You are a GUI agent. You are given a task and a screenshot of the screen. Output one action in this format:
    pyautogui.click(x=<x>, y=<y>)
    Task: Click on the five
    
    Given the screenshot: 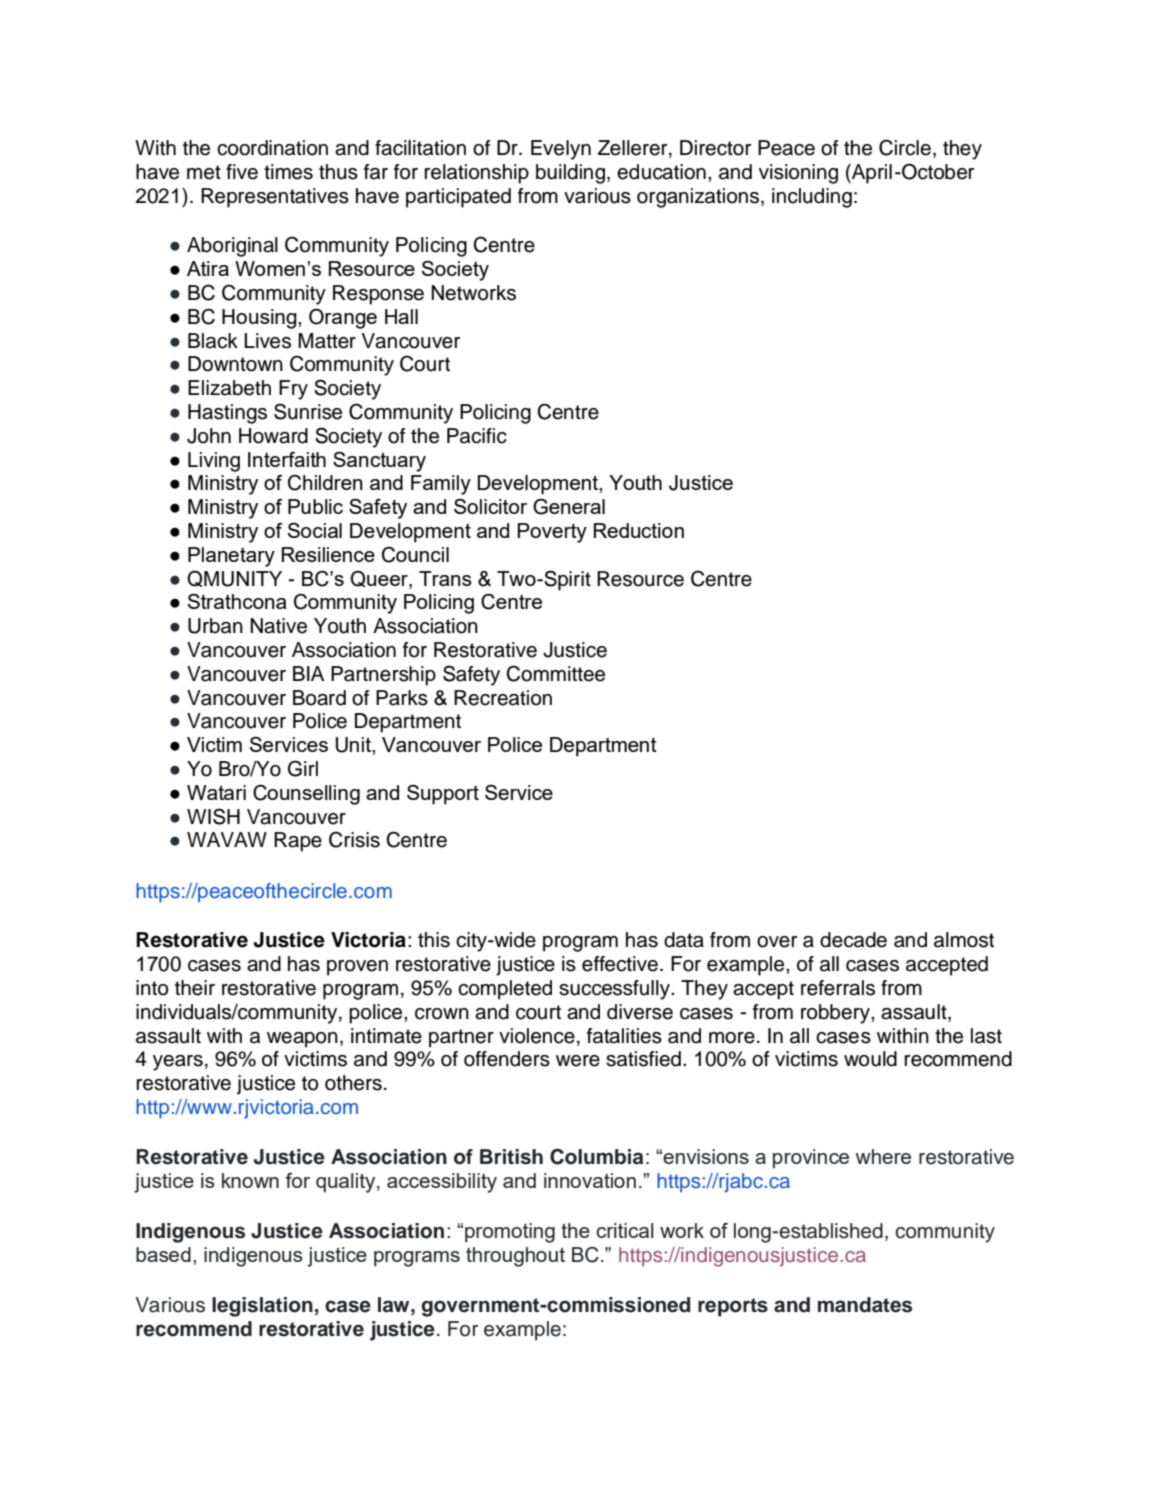 What is the action you would take?
    pyautogui.click(x=242, y=172)
